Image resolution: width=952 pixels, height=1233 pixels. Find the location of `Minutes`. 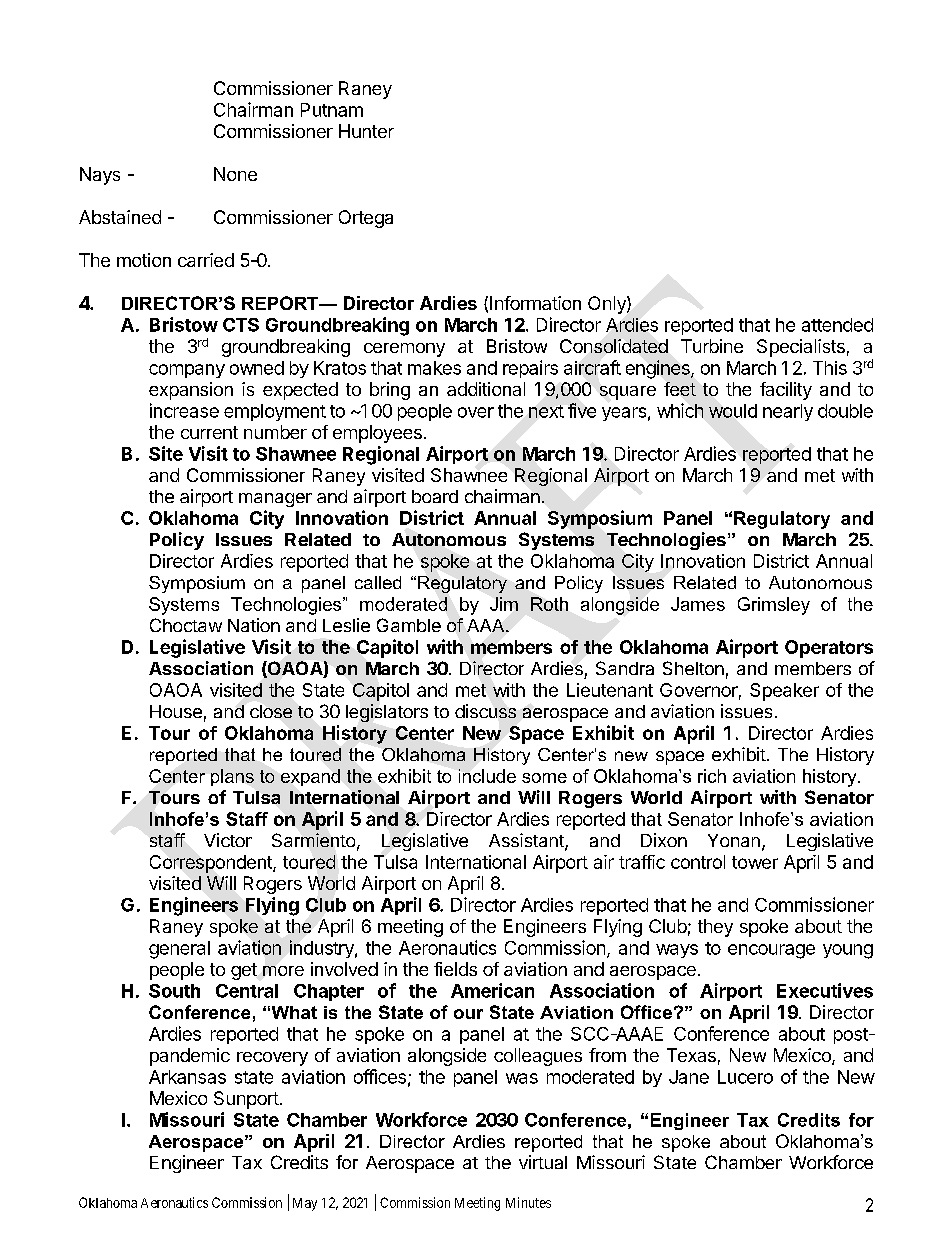

Minutes is located at coordinates (528, 1202).
